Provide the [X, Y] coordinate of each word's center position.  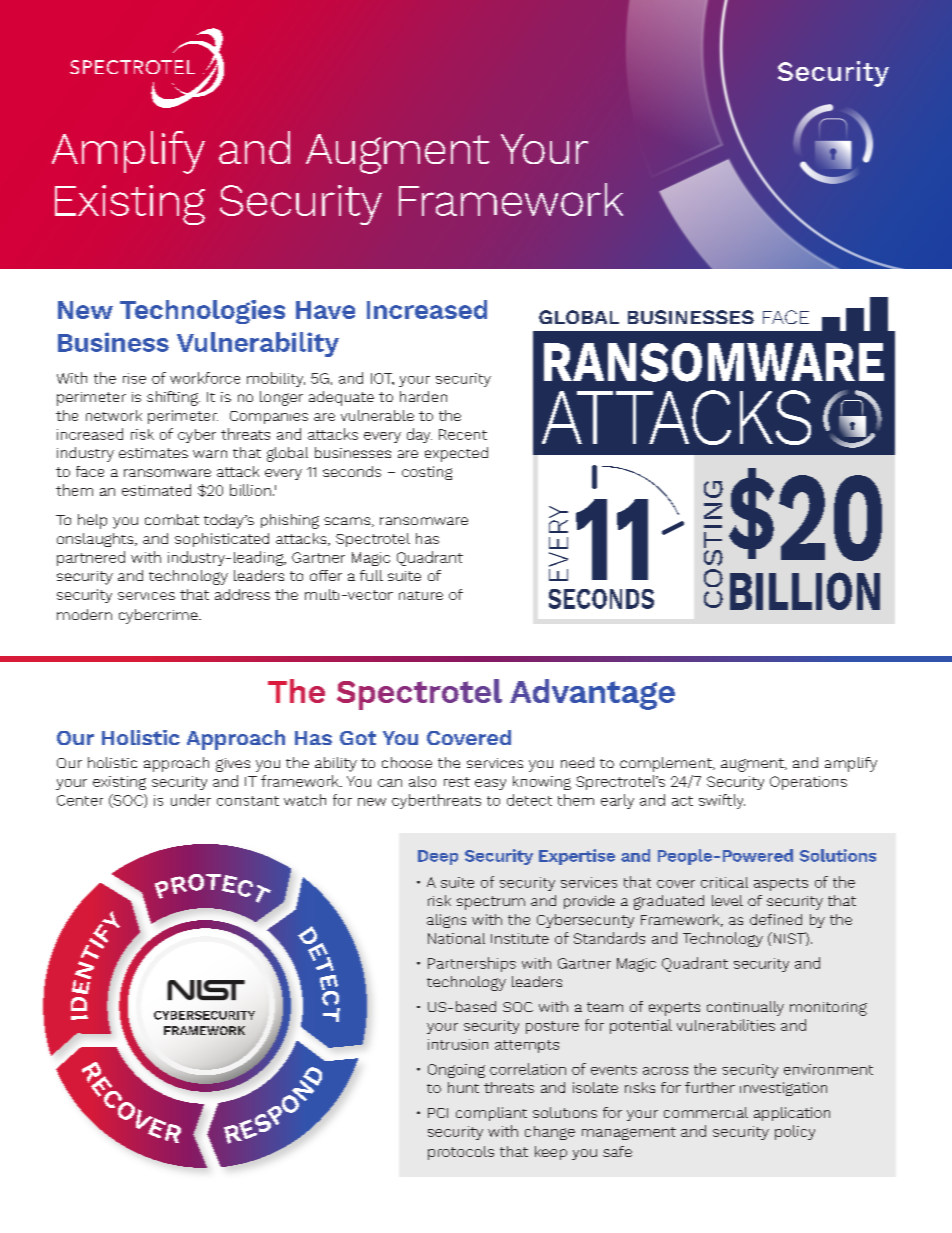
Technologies [202, 312]
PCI [438, 1113]
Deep [438, 857]
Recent [463, 434]
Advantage [592, 694]
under [191, 800]
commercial [706, 1112]
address [242, 594]
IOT [382, 379]
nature [421, 595]
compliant [491, 1114]
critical [724, 882]
